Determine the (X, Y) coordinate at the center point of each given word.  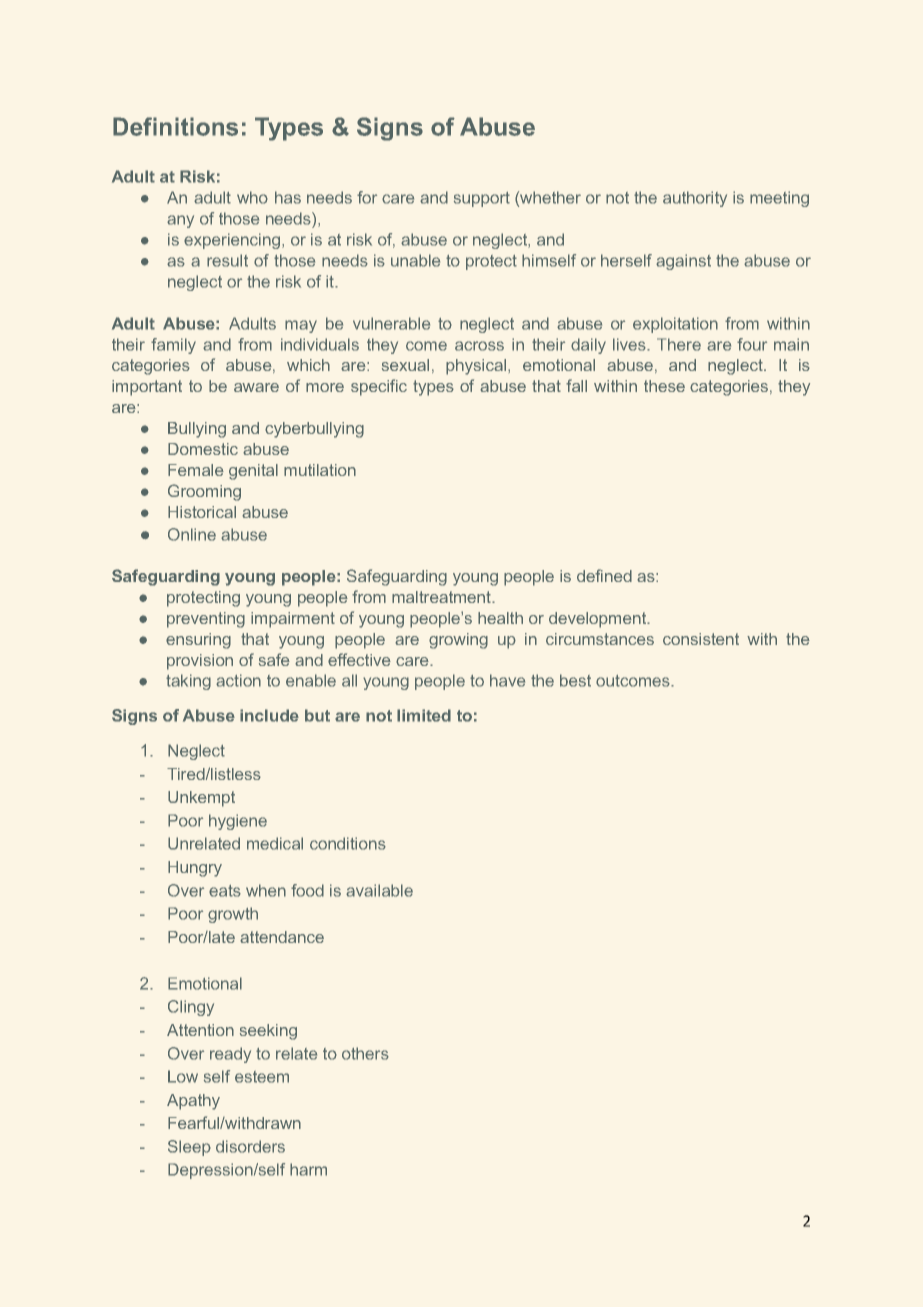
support (482, 199)
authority (695, 199)
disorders (250, 1146)
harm (308, 1169)
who (252, 197)
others (365, 1053)
